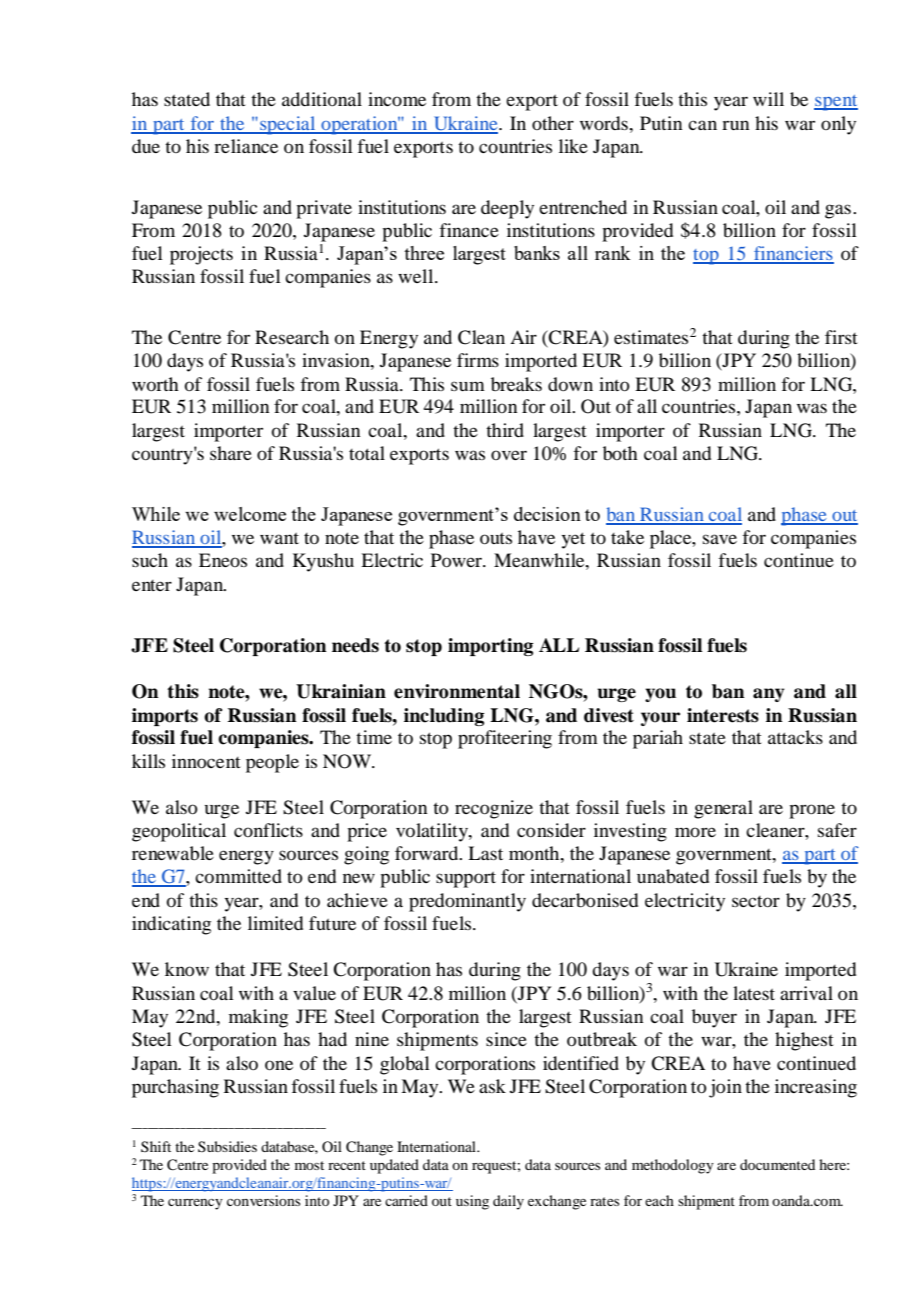 The width and height of the image is (924, 1308). What do you see at coordinates (720, 539) in the image?
I see `save` at bounding box center [720, 539].
